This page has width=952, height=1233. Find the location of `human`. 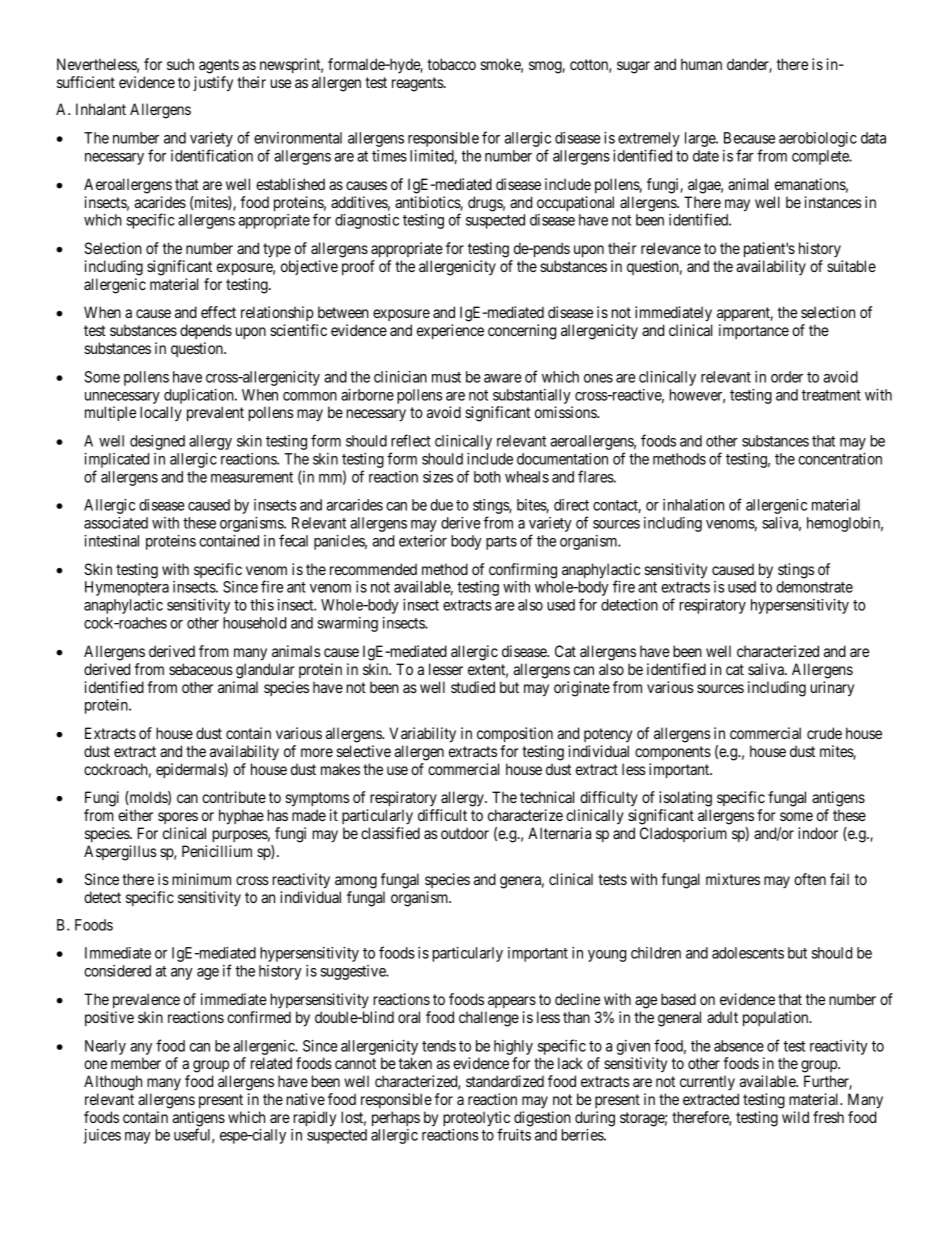

human is located at coordinates (701, 64).
